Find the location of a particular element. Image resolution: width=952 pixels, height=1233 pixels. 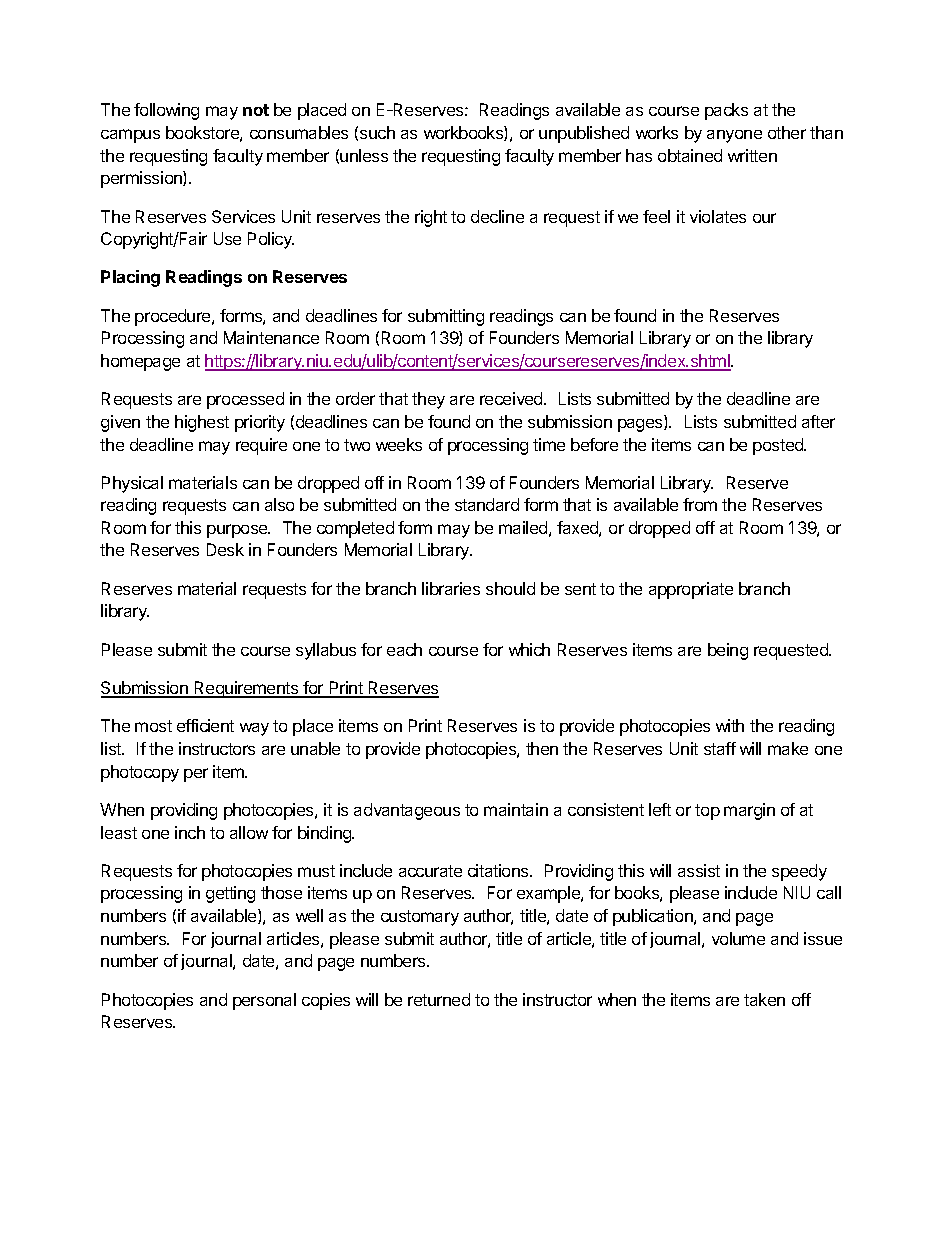

personal is located at coordinates (264, 1001).
